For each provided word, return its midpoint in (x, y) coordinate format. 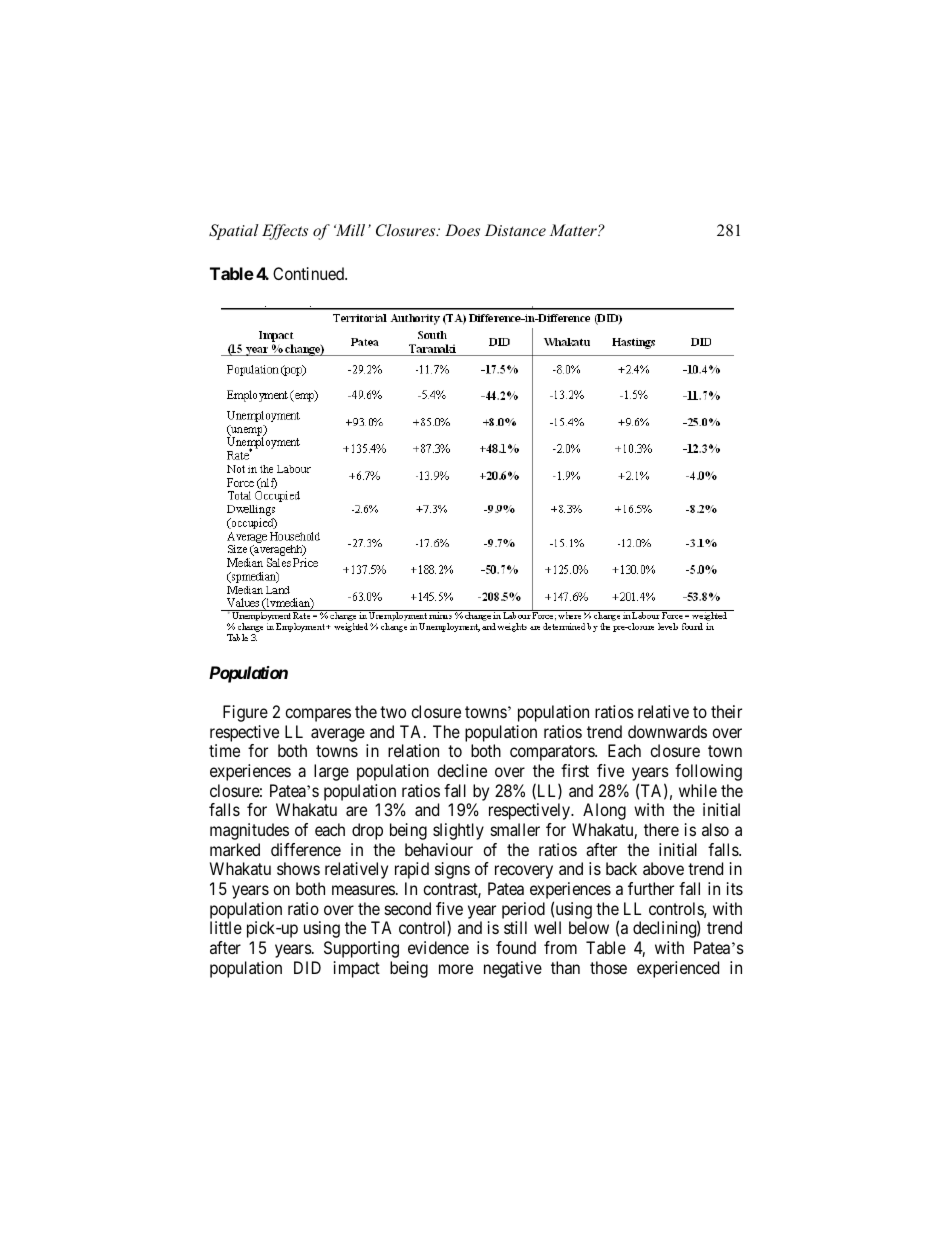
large (331, 772)
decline (462, 770)
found (516, 947)
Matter (574, 230)
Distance (515, 230)
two (393, 712)
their (726, 711)
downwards (667, 731)
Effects (285, 232)
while (698, 790)
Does (462, 230)
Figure (245, 713)
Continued (310, 273)
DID (307, 967)
